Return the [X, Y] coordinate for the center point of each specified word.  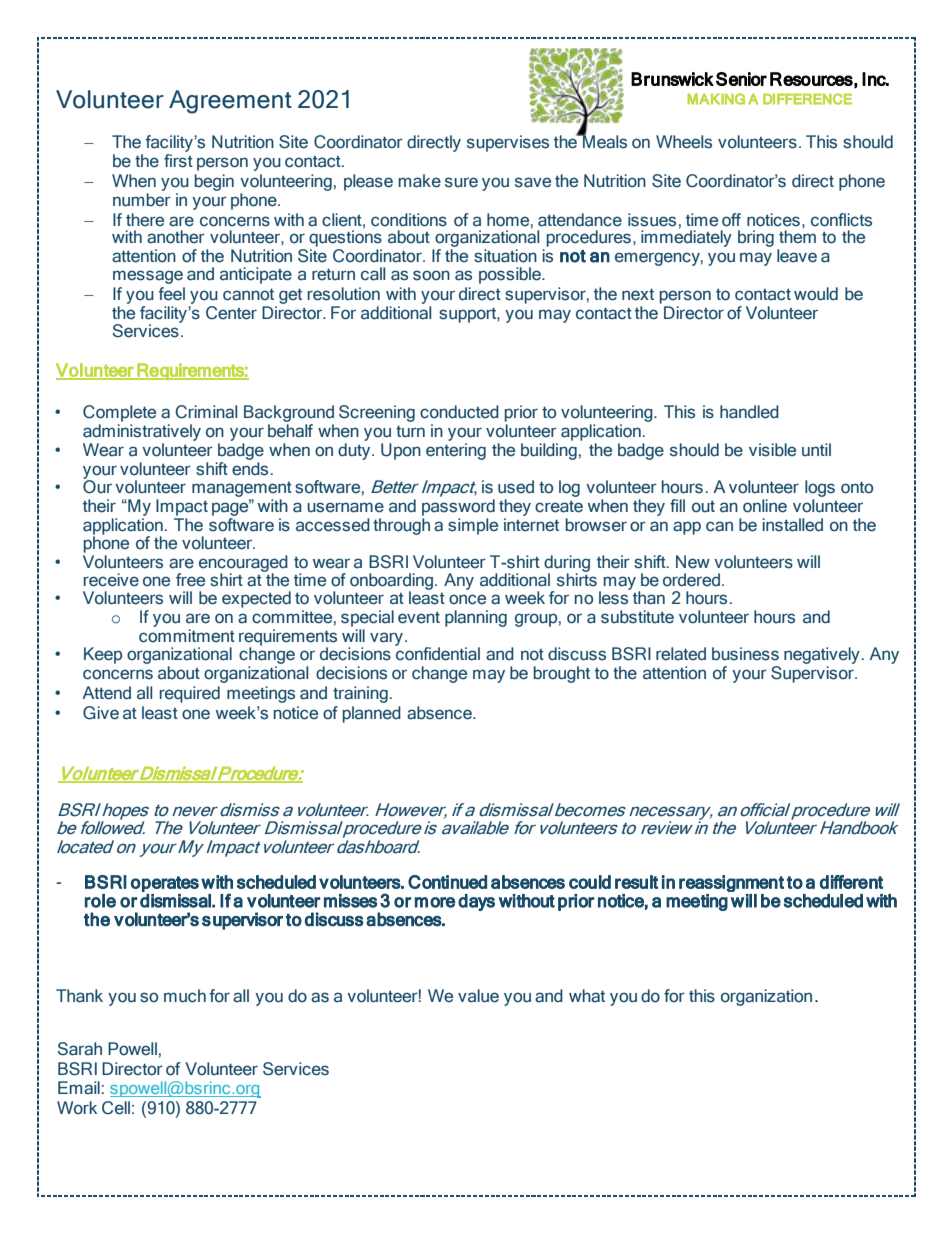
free [190, 580]
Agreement [230, 102]
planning [476, 618]
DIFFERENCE [807, 99]
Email [79, 1088]
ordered [691, 580]
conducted [459, 412]
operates [165, 884]
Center [231, 313]
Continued [447, 882]
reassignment [731, 883]
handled [749, 412]
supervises [508, 143]
